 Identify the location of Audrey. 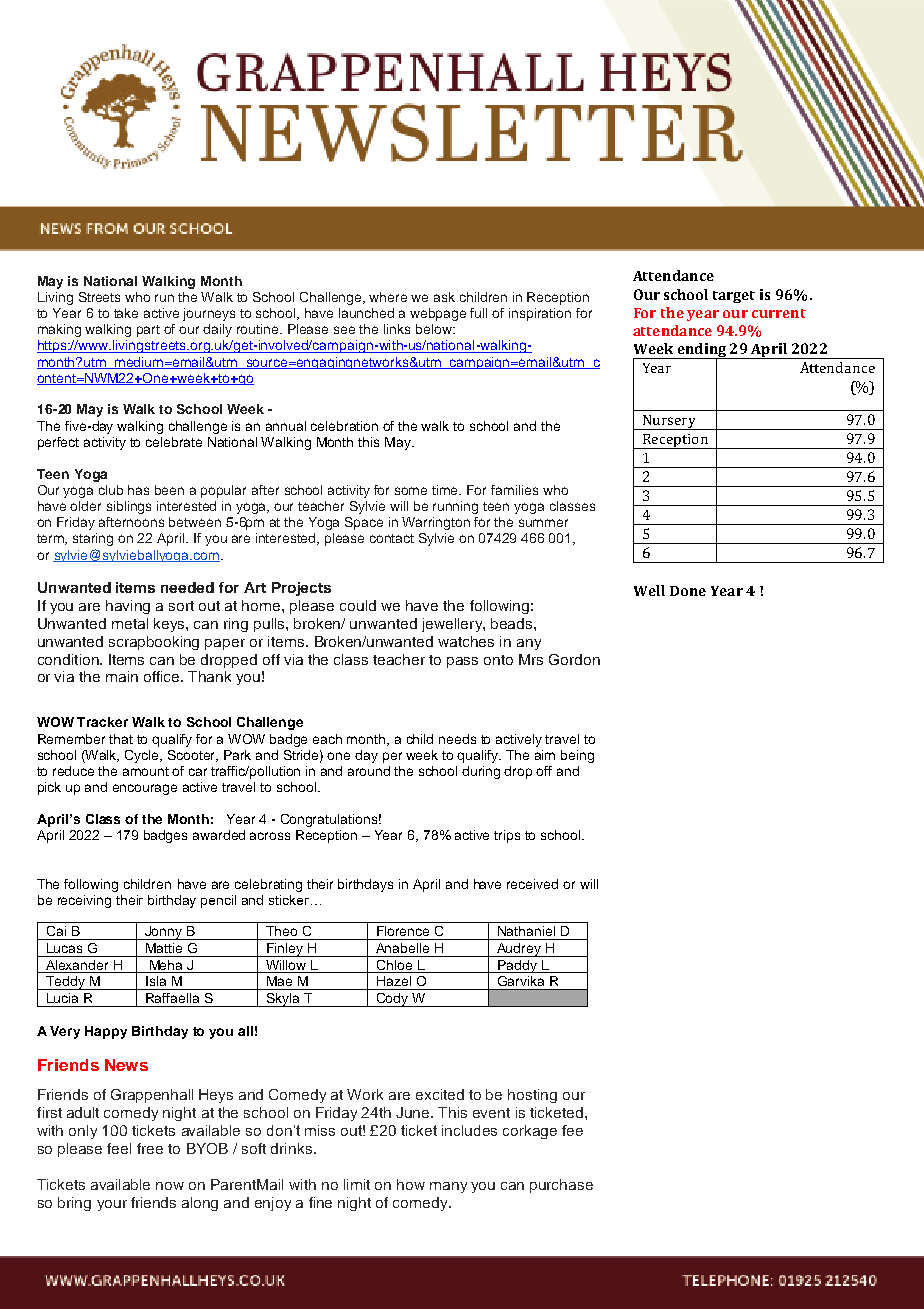
(519, 950).
